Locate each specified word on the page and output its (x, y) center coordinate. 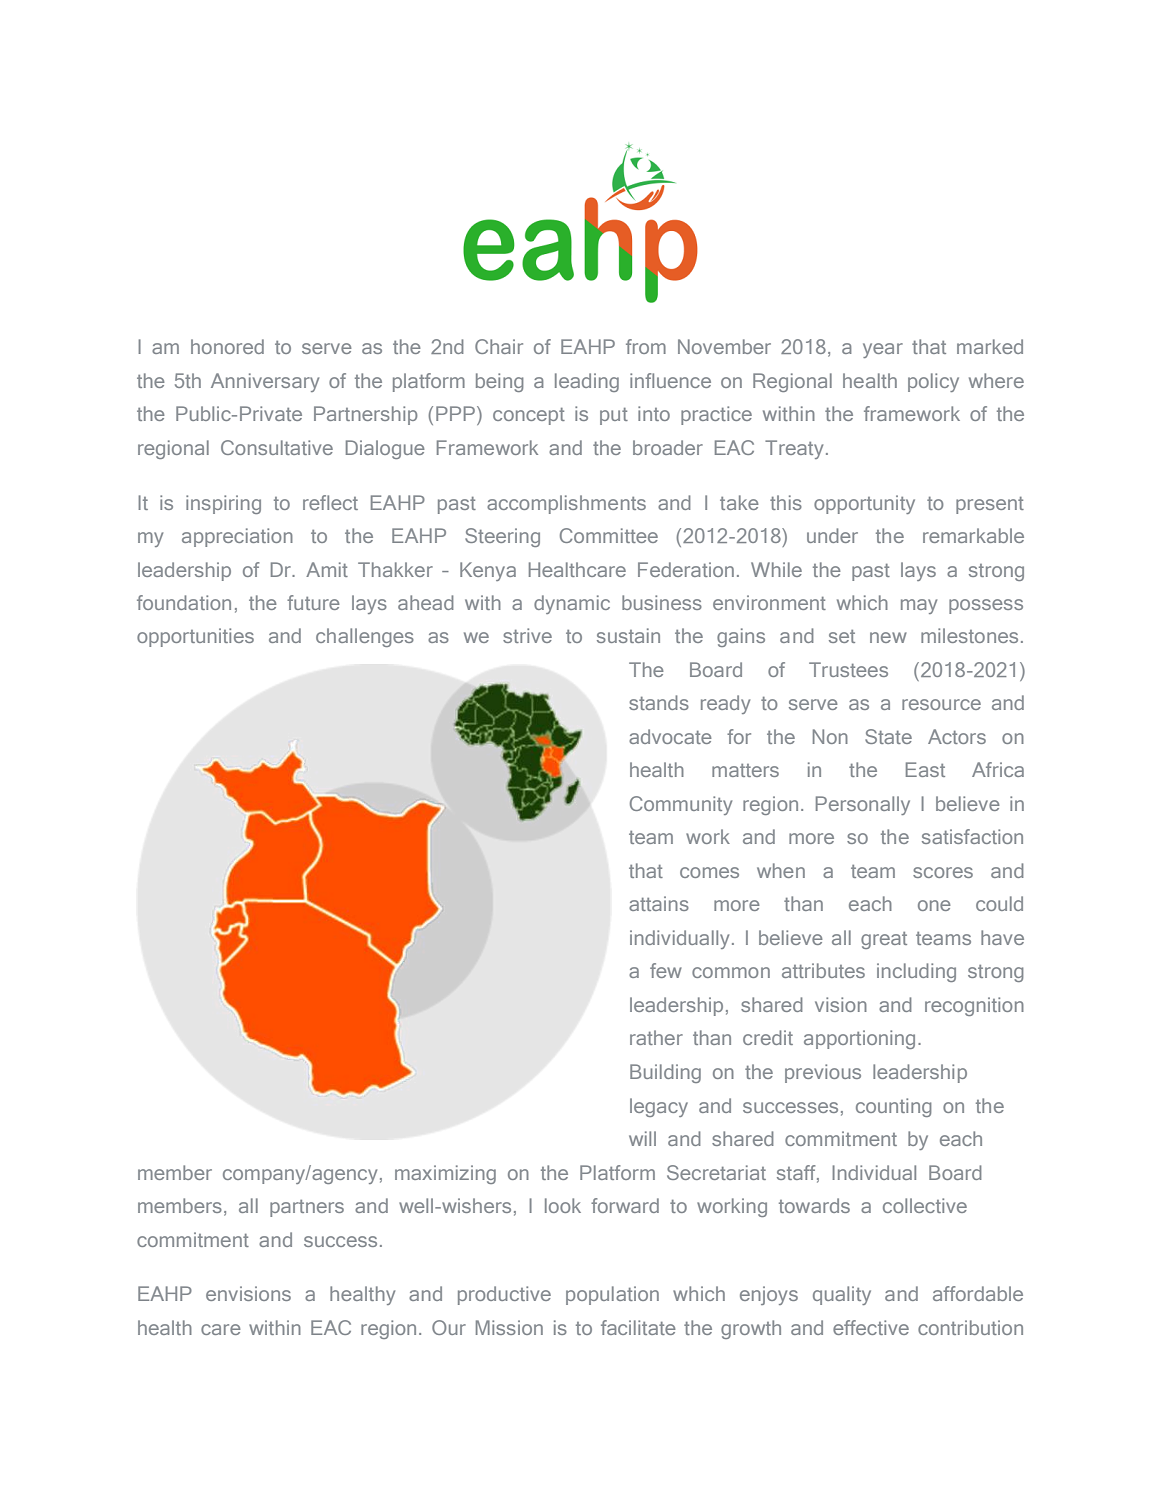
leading (587, 382)
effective (871, 1327)
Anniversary (265, 382)
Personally (863, 805)
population (612, 1295)
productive (504, 1295)
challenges (365, 637)
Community (681, 805)
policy (933, 382)
